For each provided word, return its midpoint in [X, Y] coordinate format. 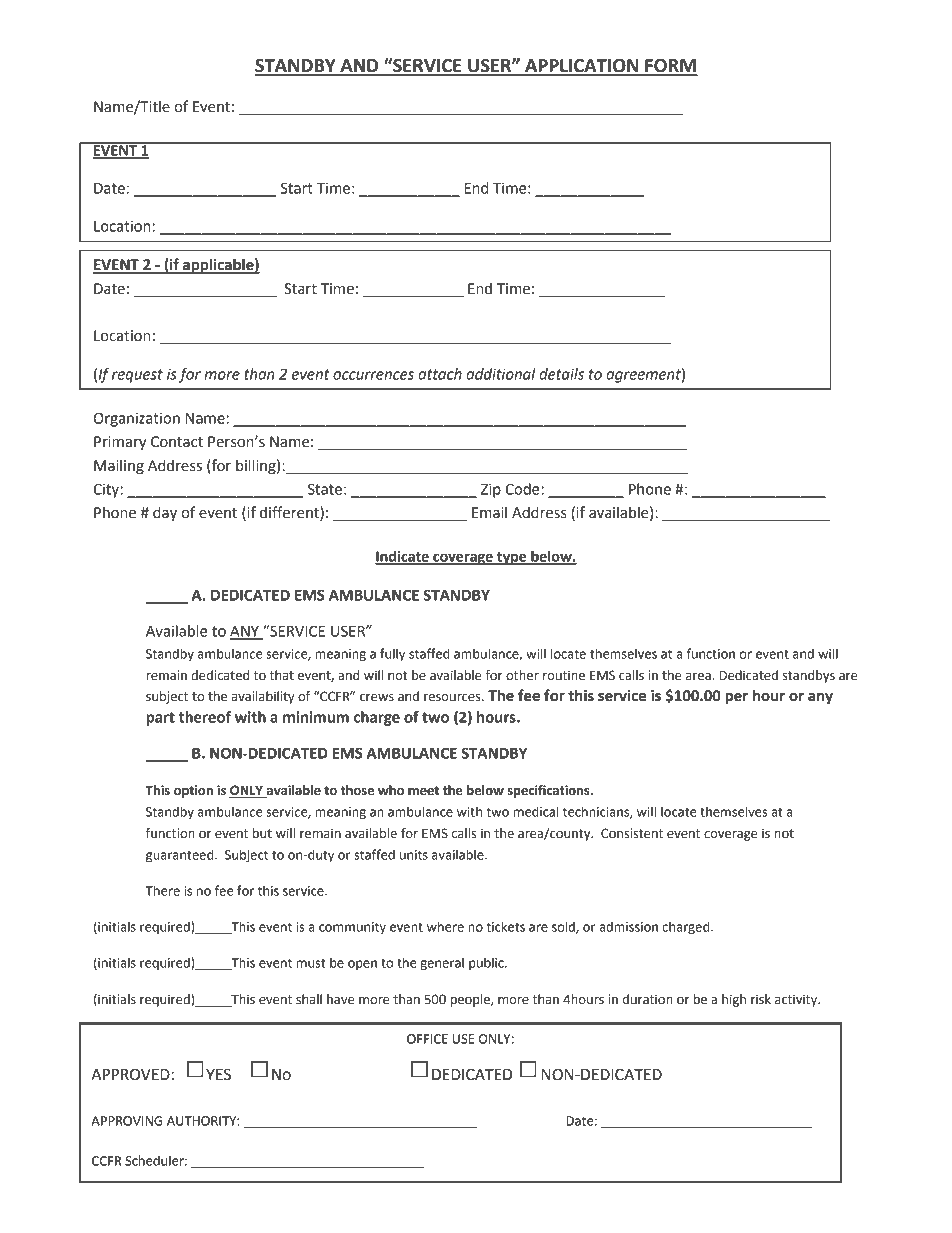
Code [523, 489]
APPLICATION [582, 67]
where [445, 926]
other [522, 675]
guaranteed [181, 856]
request [137, 376]
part [160, 719]
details [561, 374]
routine [564, 675]
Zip [491, 490]
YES [218, 1074]
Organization [136, 419]
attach [440, 374]
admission [628, 926]
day [165, 513]
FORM [670, 67]
